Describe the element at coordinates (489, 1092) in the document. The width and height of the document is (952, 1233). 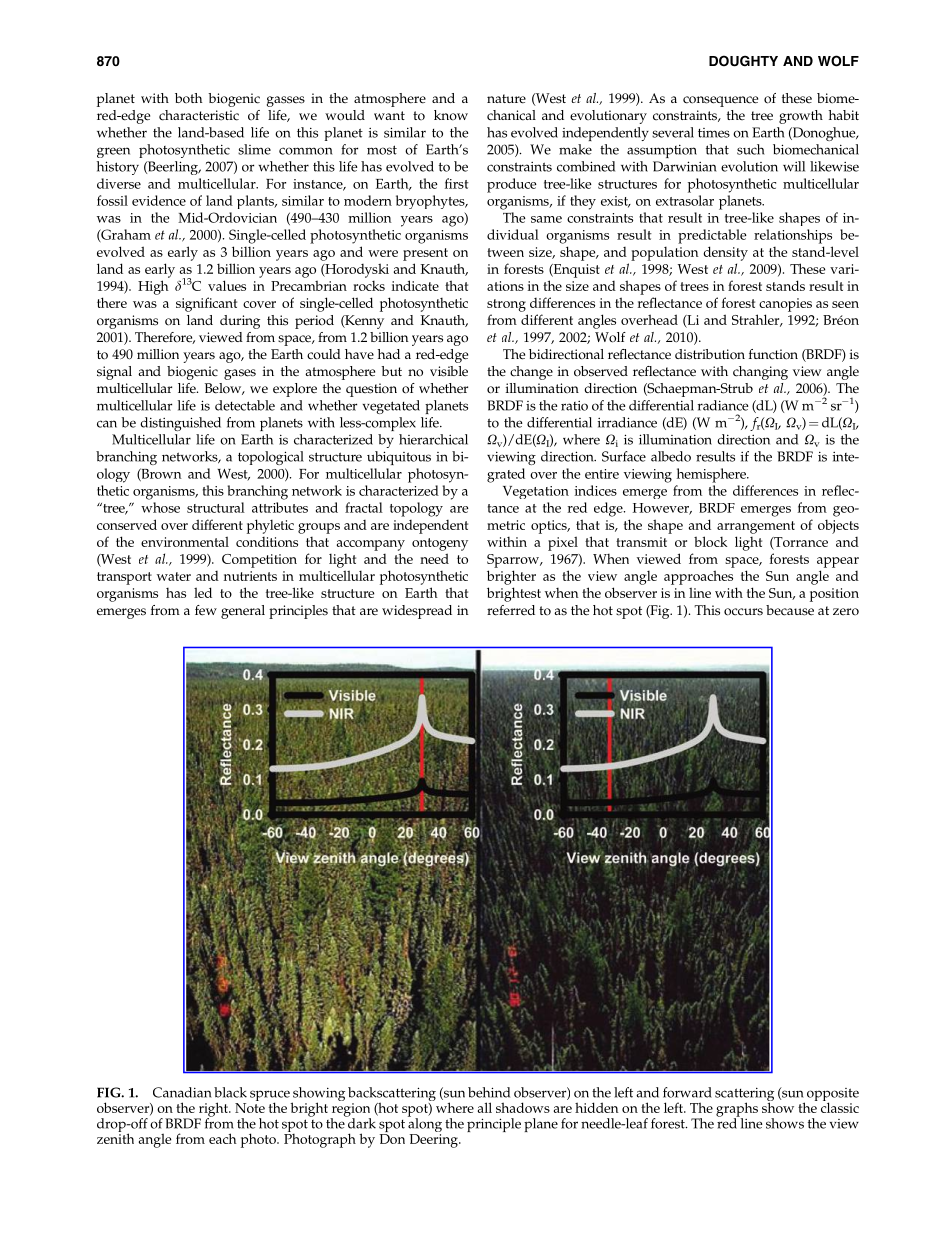
I see `behind` at that location.
